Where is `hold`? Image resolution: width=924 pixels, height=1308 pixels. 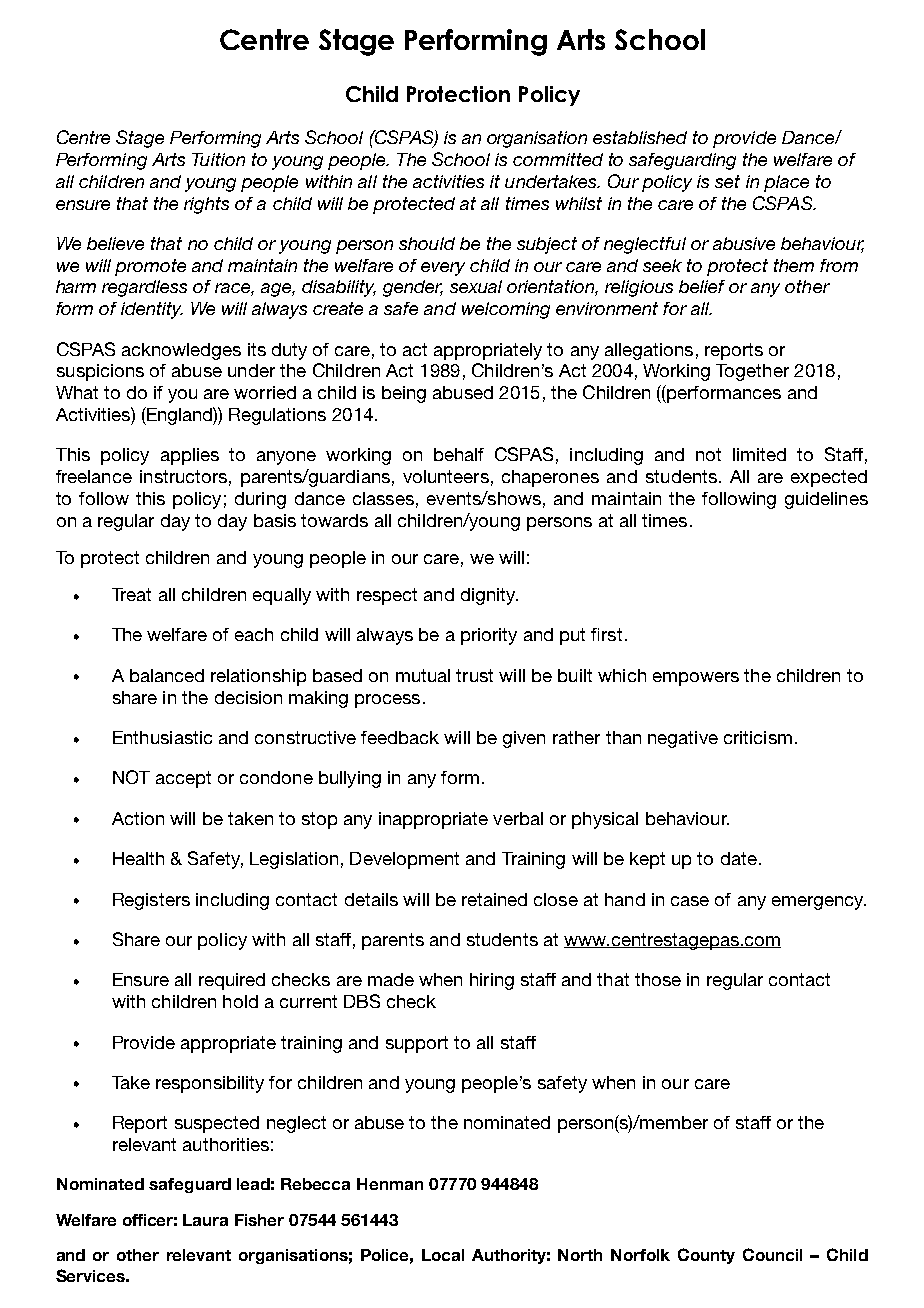 hold is located at coordinates (240, 1001).
